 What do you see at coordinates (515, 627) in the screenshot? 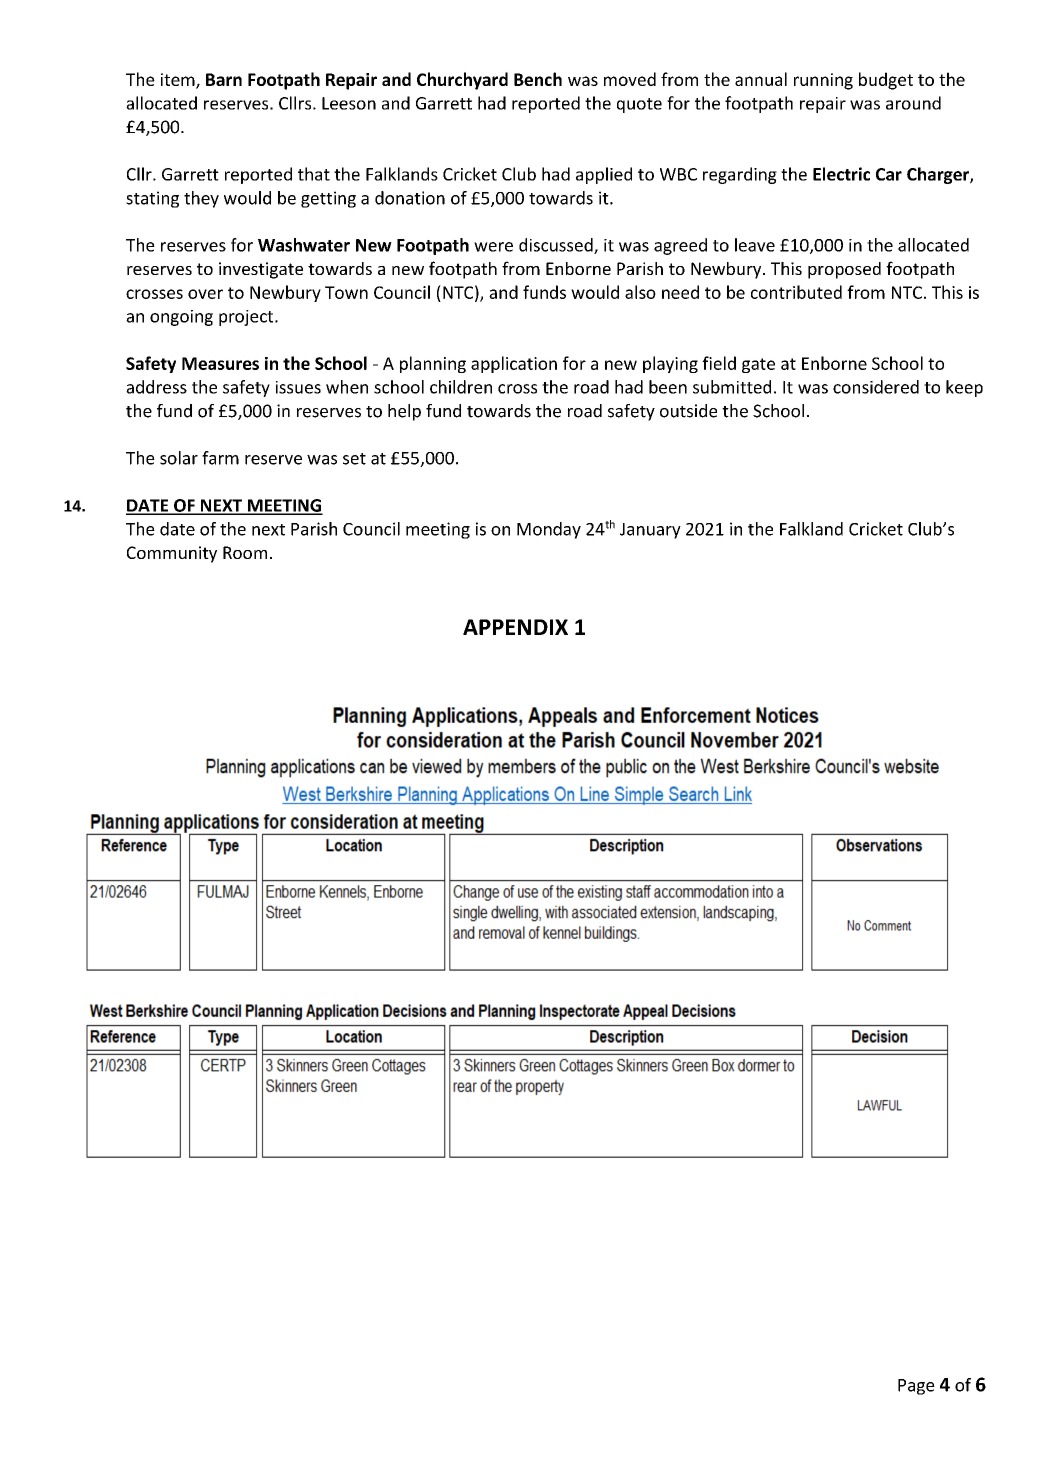
I see `APPENDIX` at bounding box center [515, 627].
